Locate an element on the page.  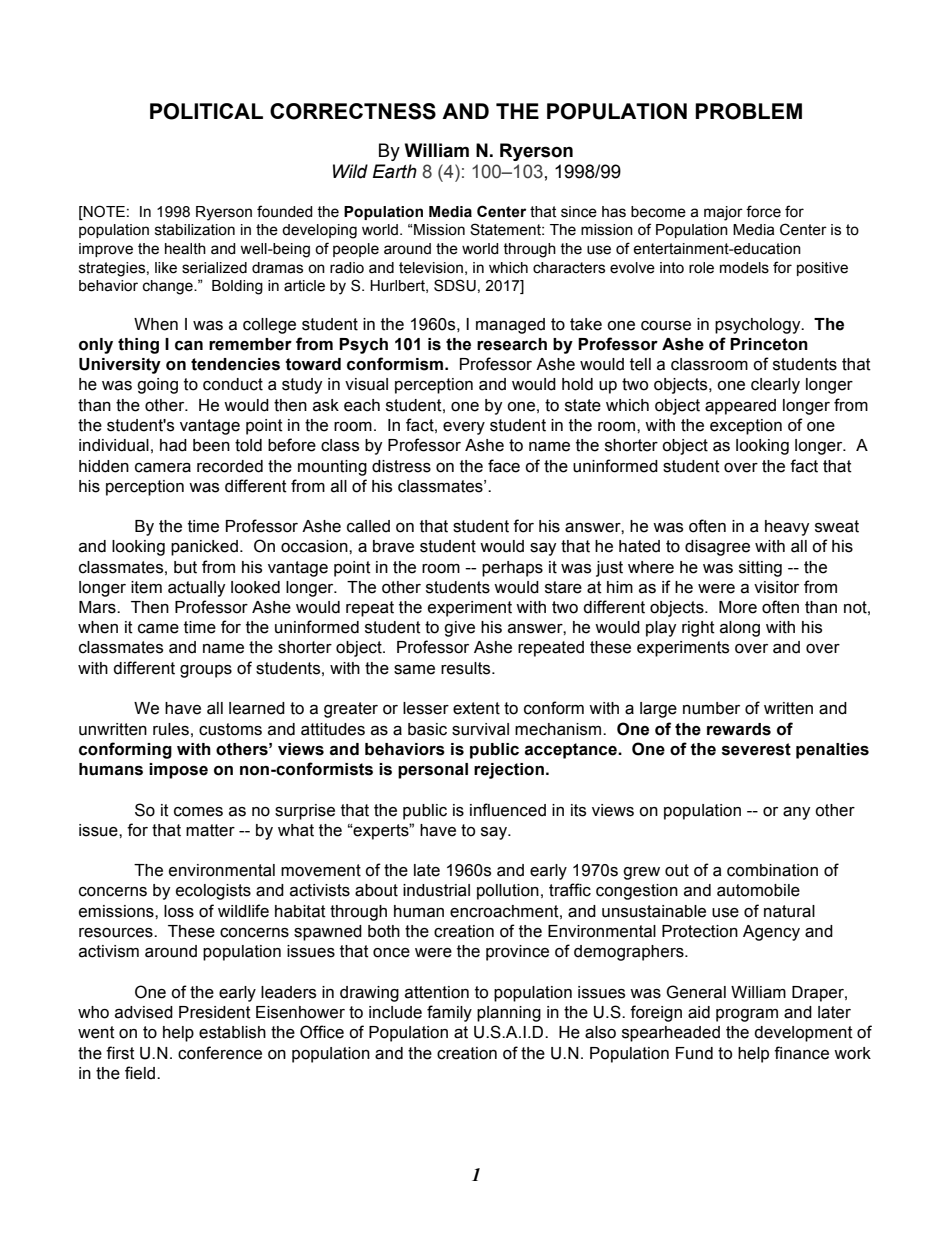
actually is located at coordinates (197, 589).
